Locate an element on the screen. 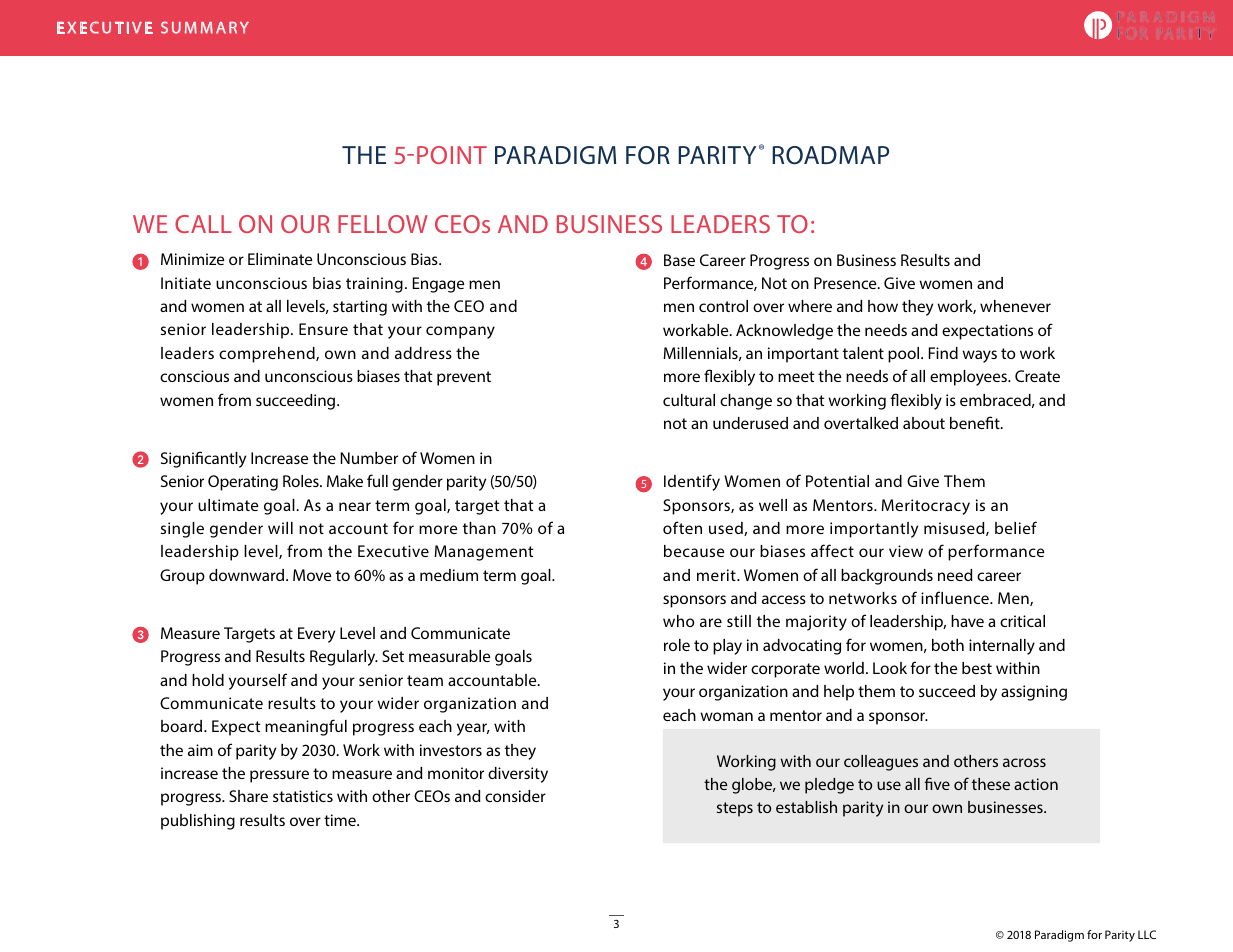  control is located at coordinates (723, 306).
